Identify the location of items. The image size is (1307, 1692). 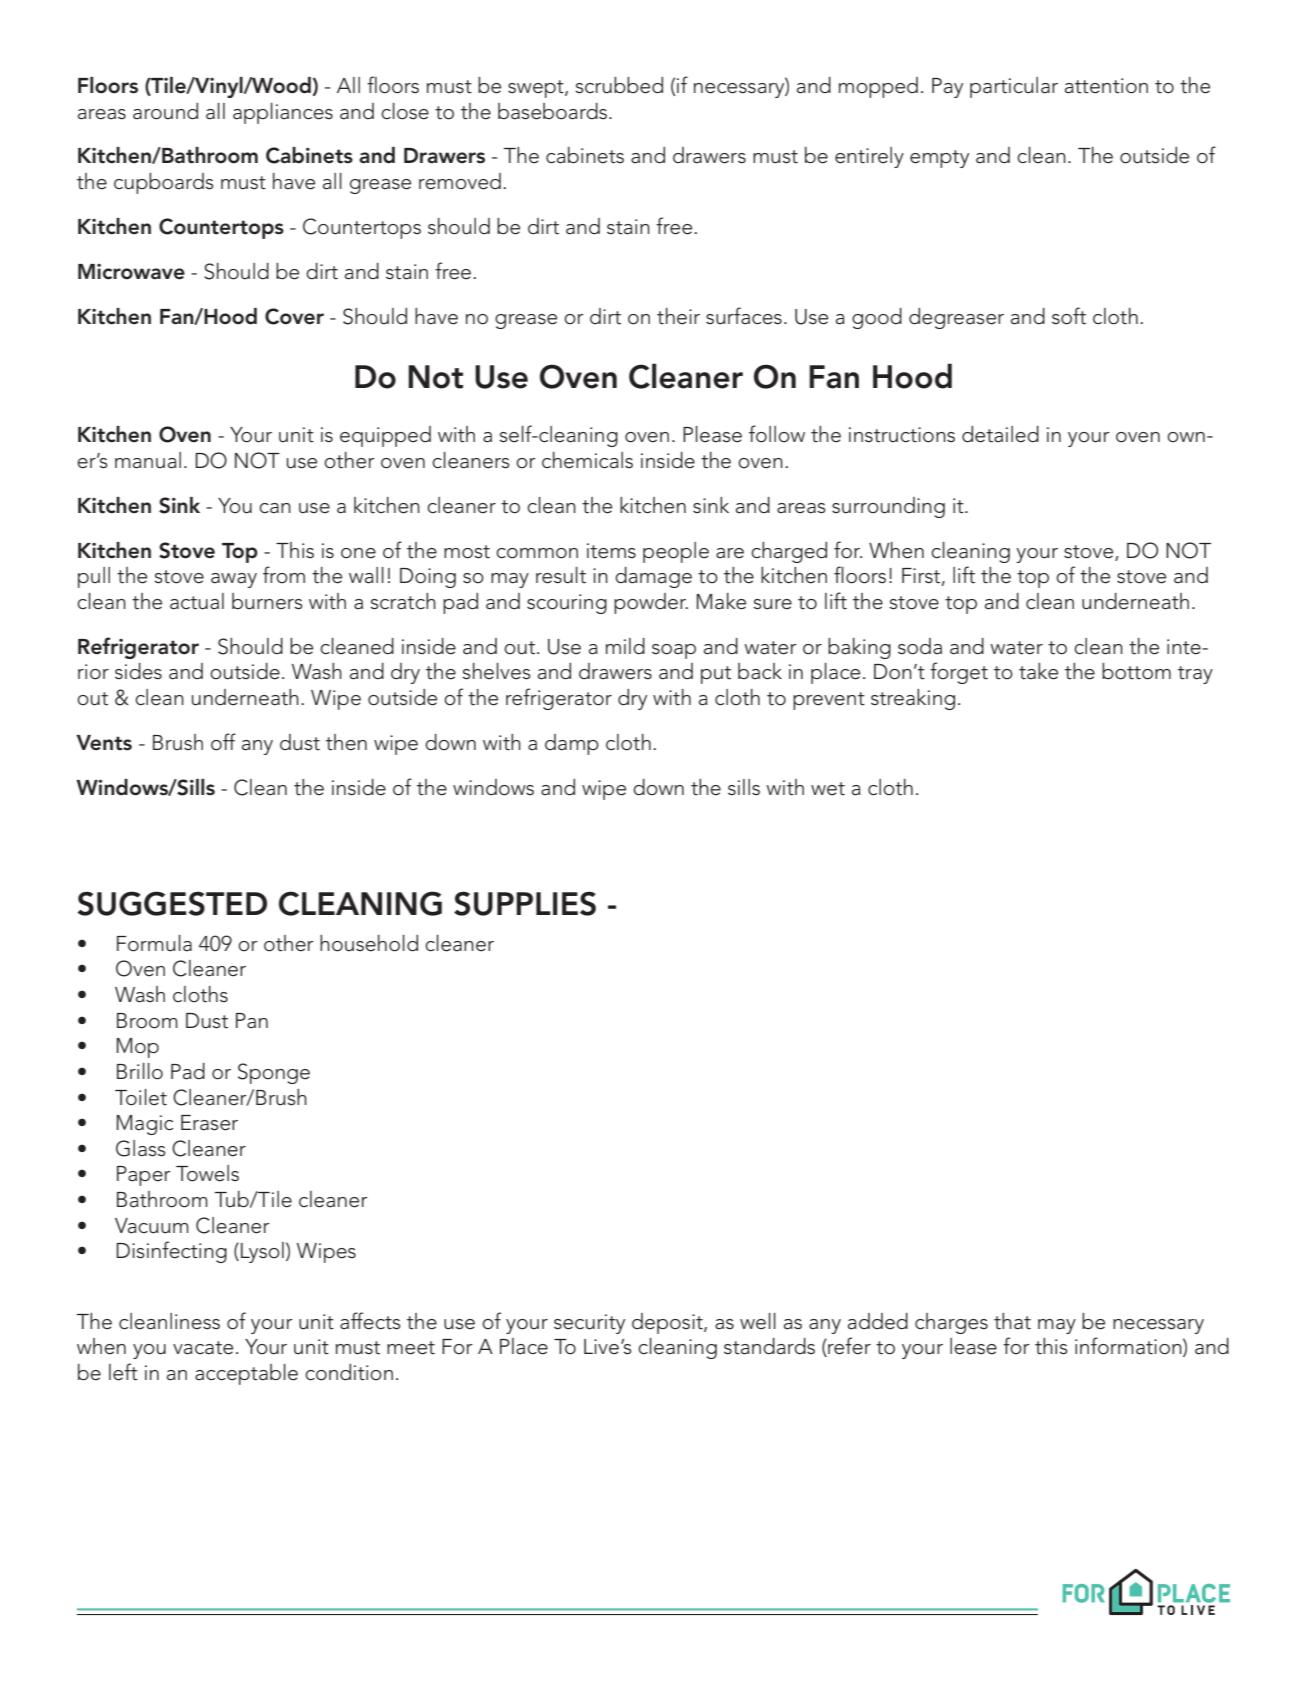
(611, 551).
